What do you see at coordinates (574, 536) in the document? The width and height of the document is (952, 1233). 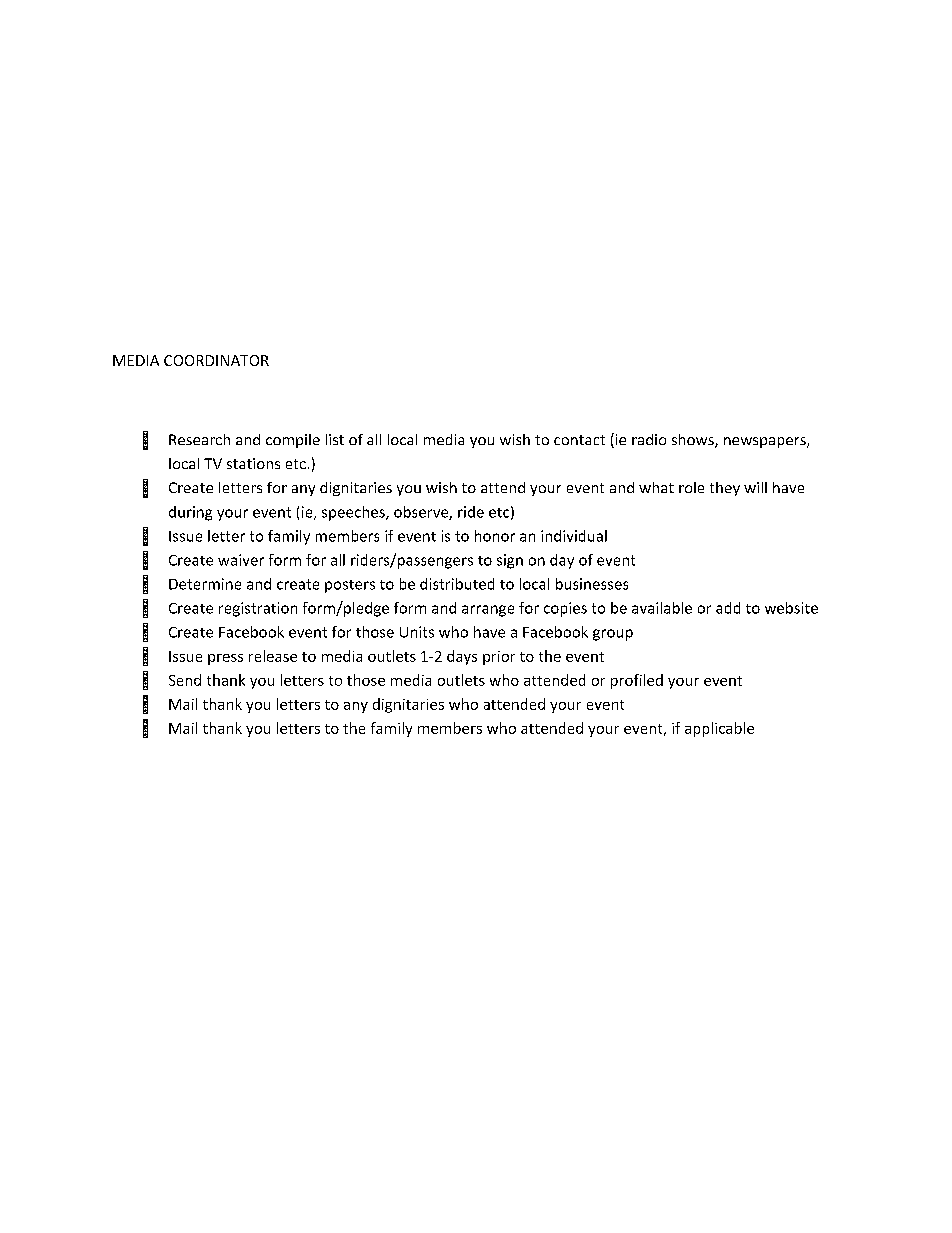 I see `individual` at bounding box center [574, 536].
